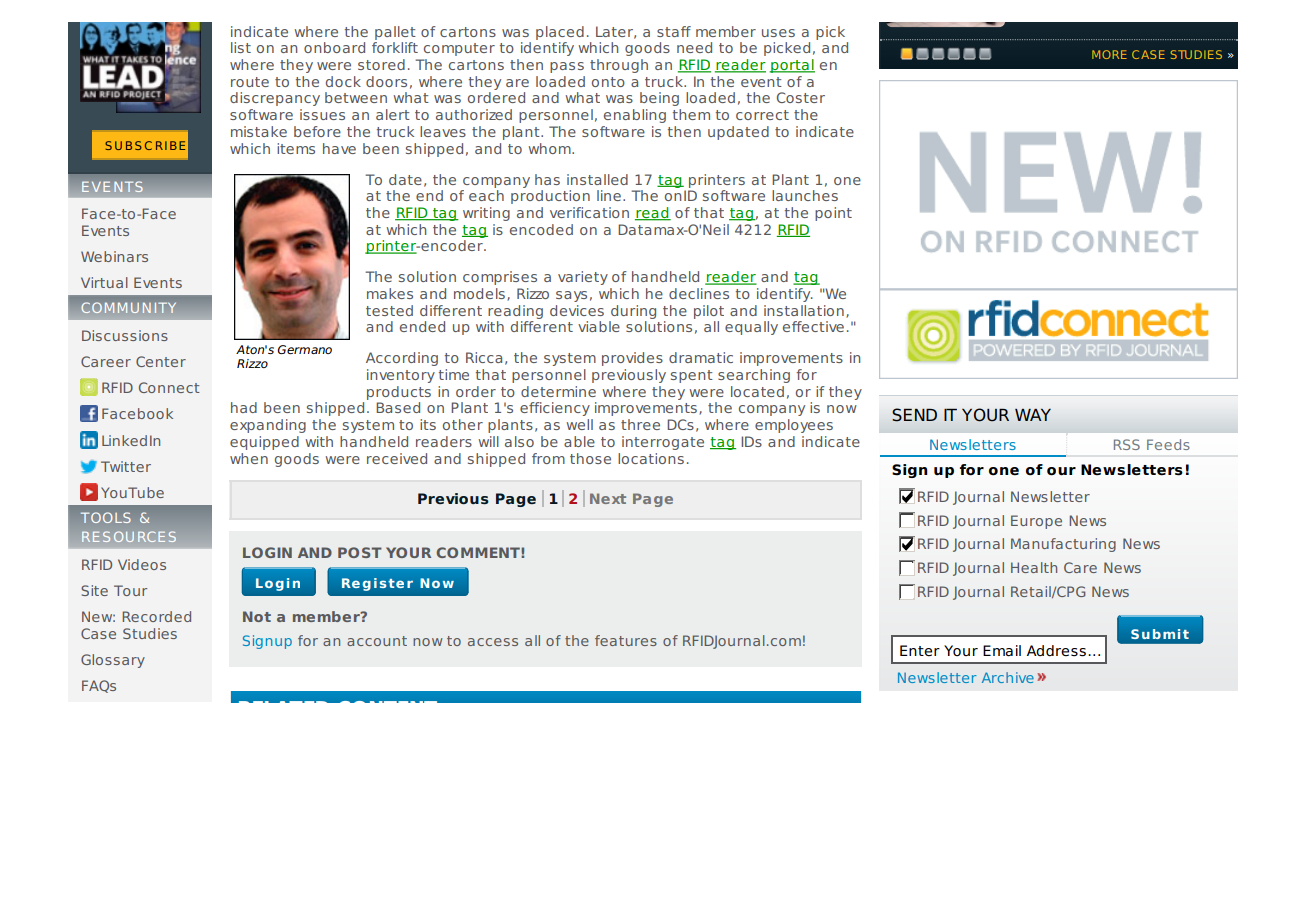 The height and width of the screenshot is (924, 1308). I want to click on MORE, so click(1109, 54).
